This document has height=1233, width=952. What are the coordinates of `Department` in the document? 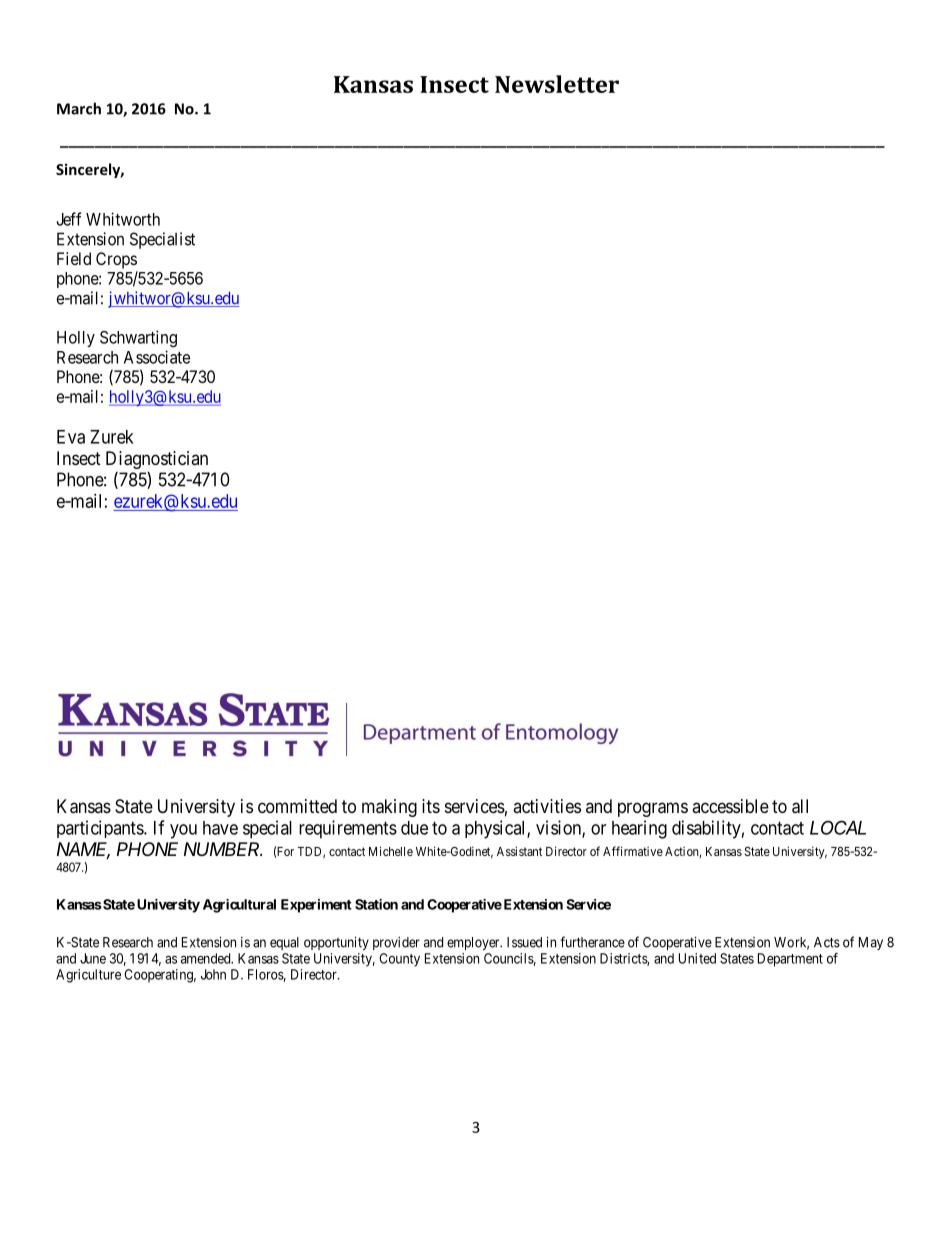 It's located at (790, 960).
